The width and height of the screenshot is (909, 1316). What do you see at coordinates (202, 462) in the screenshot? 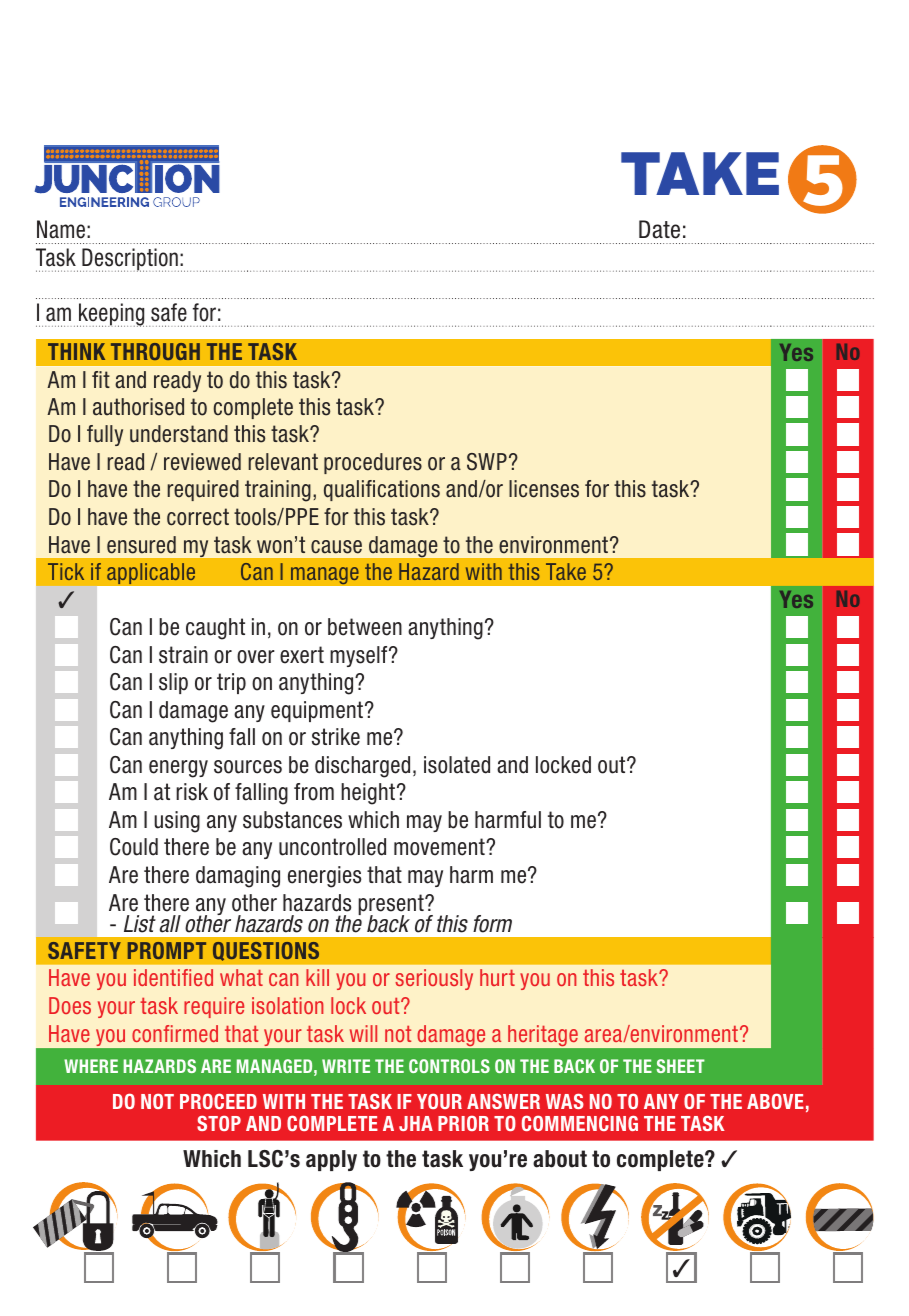
I see `reviewed` at bounding box center [202, 462].
